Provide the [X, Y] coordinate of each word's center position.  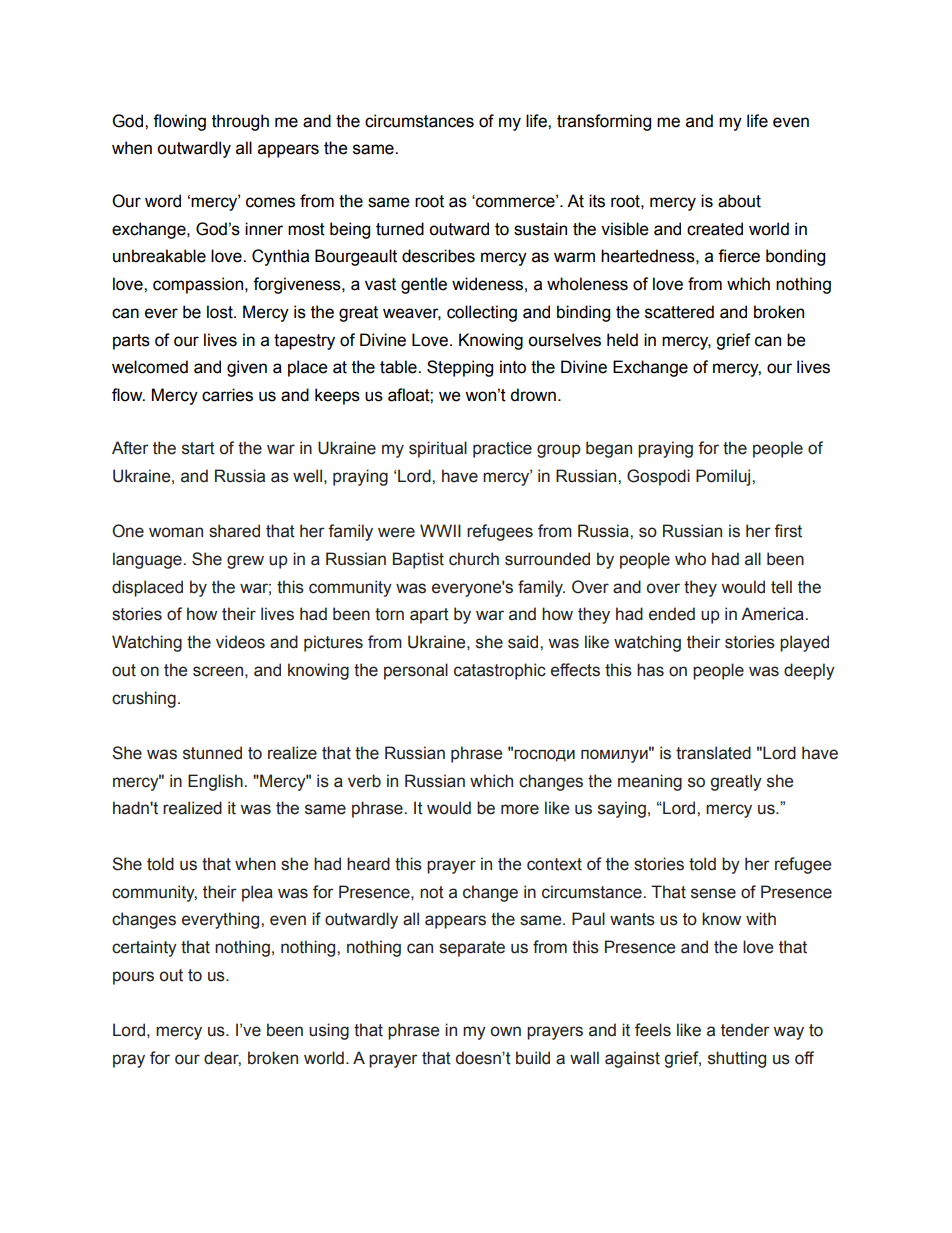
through [240, 122]
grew [245, 562]
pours [133, 978]
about [739, 201]
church [474, 559]
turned [400, 229]
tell [781, 587]
